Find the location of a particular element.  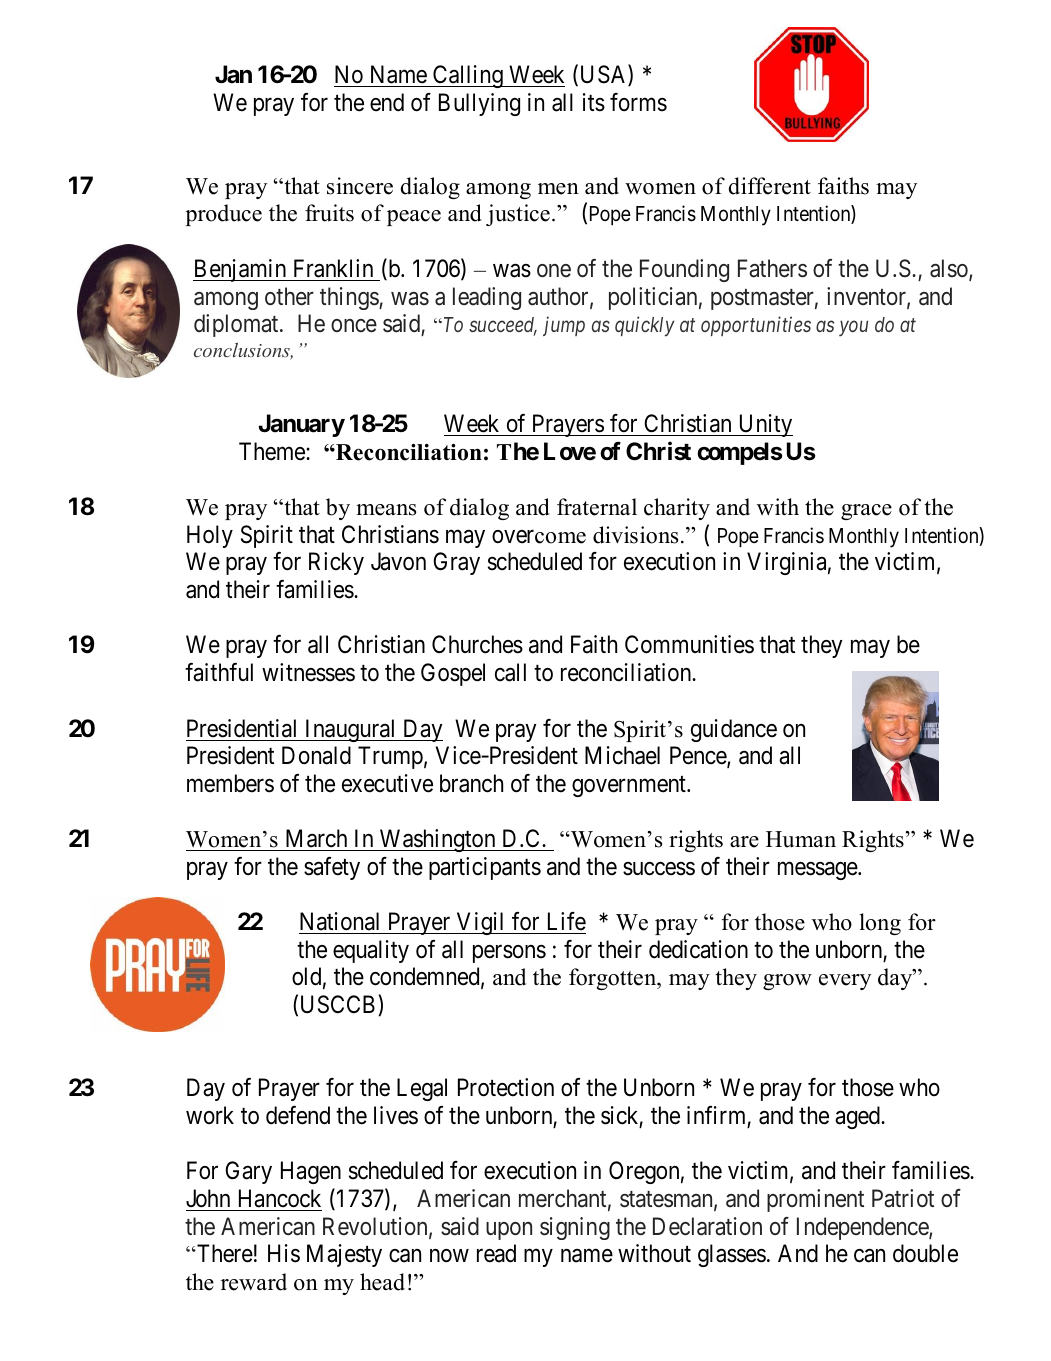

grace is located at coordinates (866, 512).
